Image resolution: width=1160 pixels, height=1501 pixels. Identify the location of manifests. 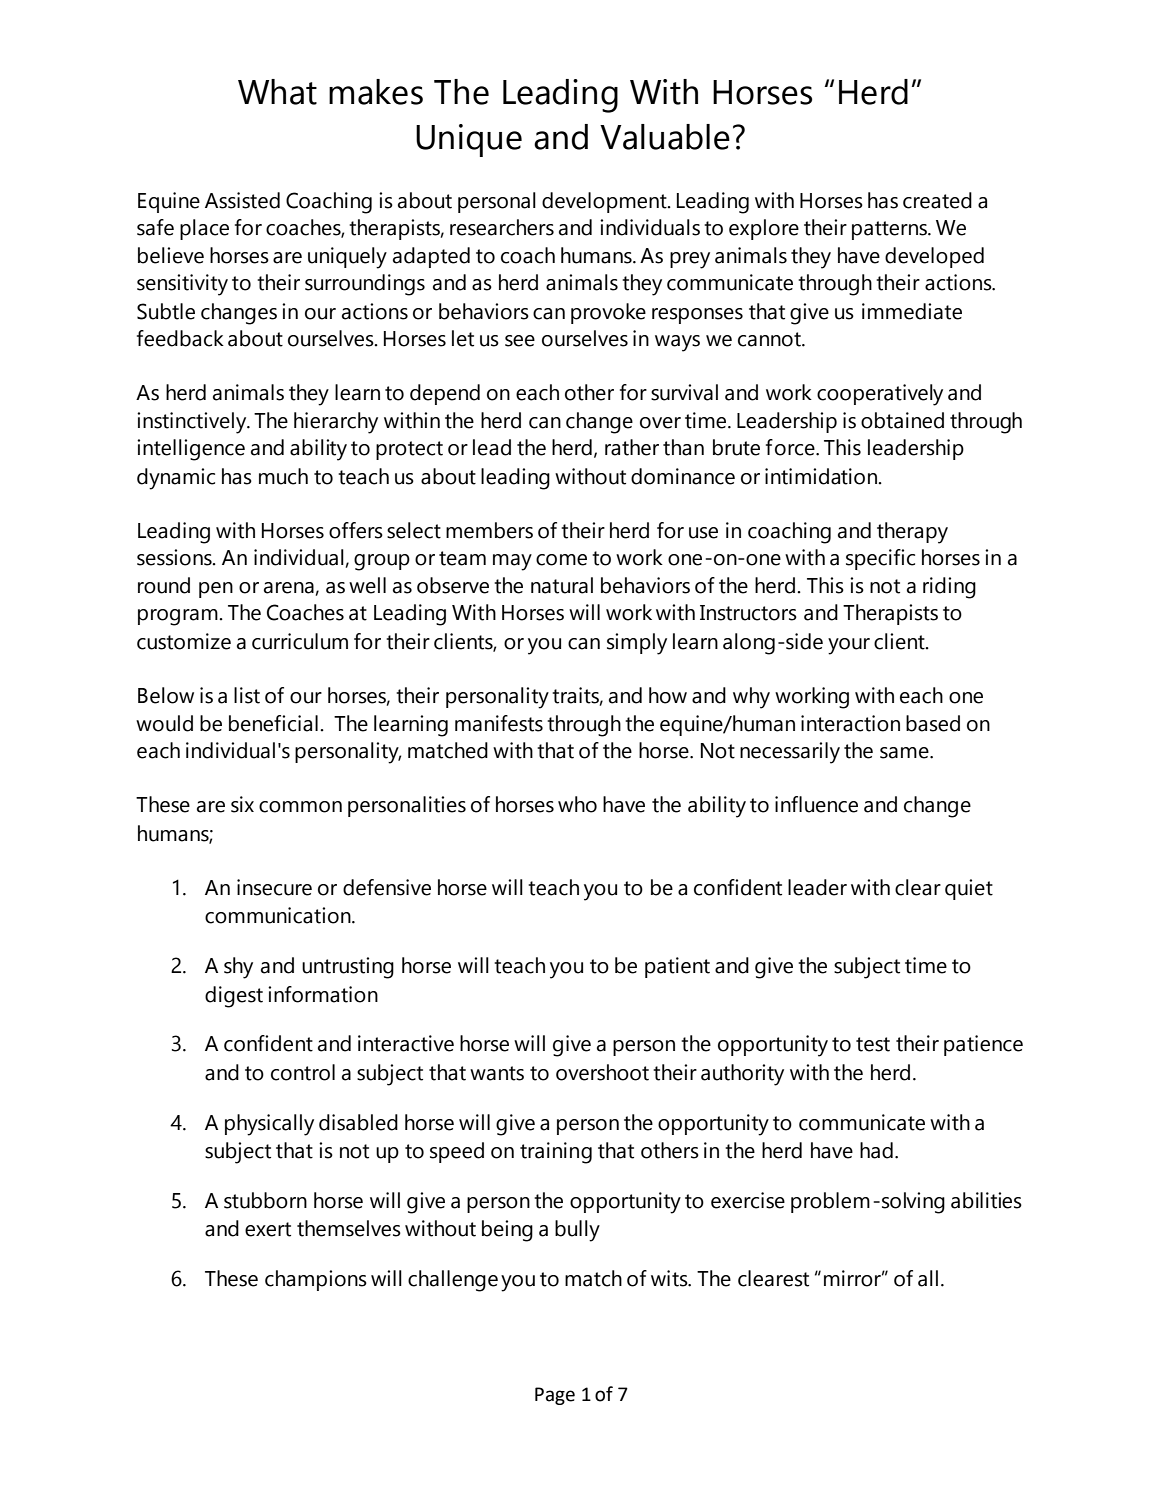
(499, 723).
